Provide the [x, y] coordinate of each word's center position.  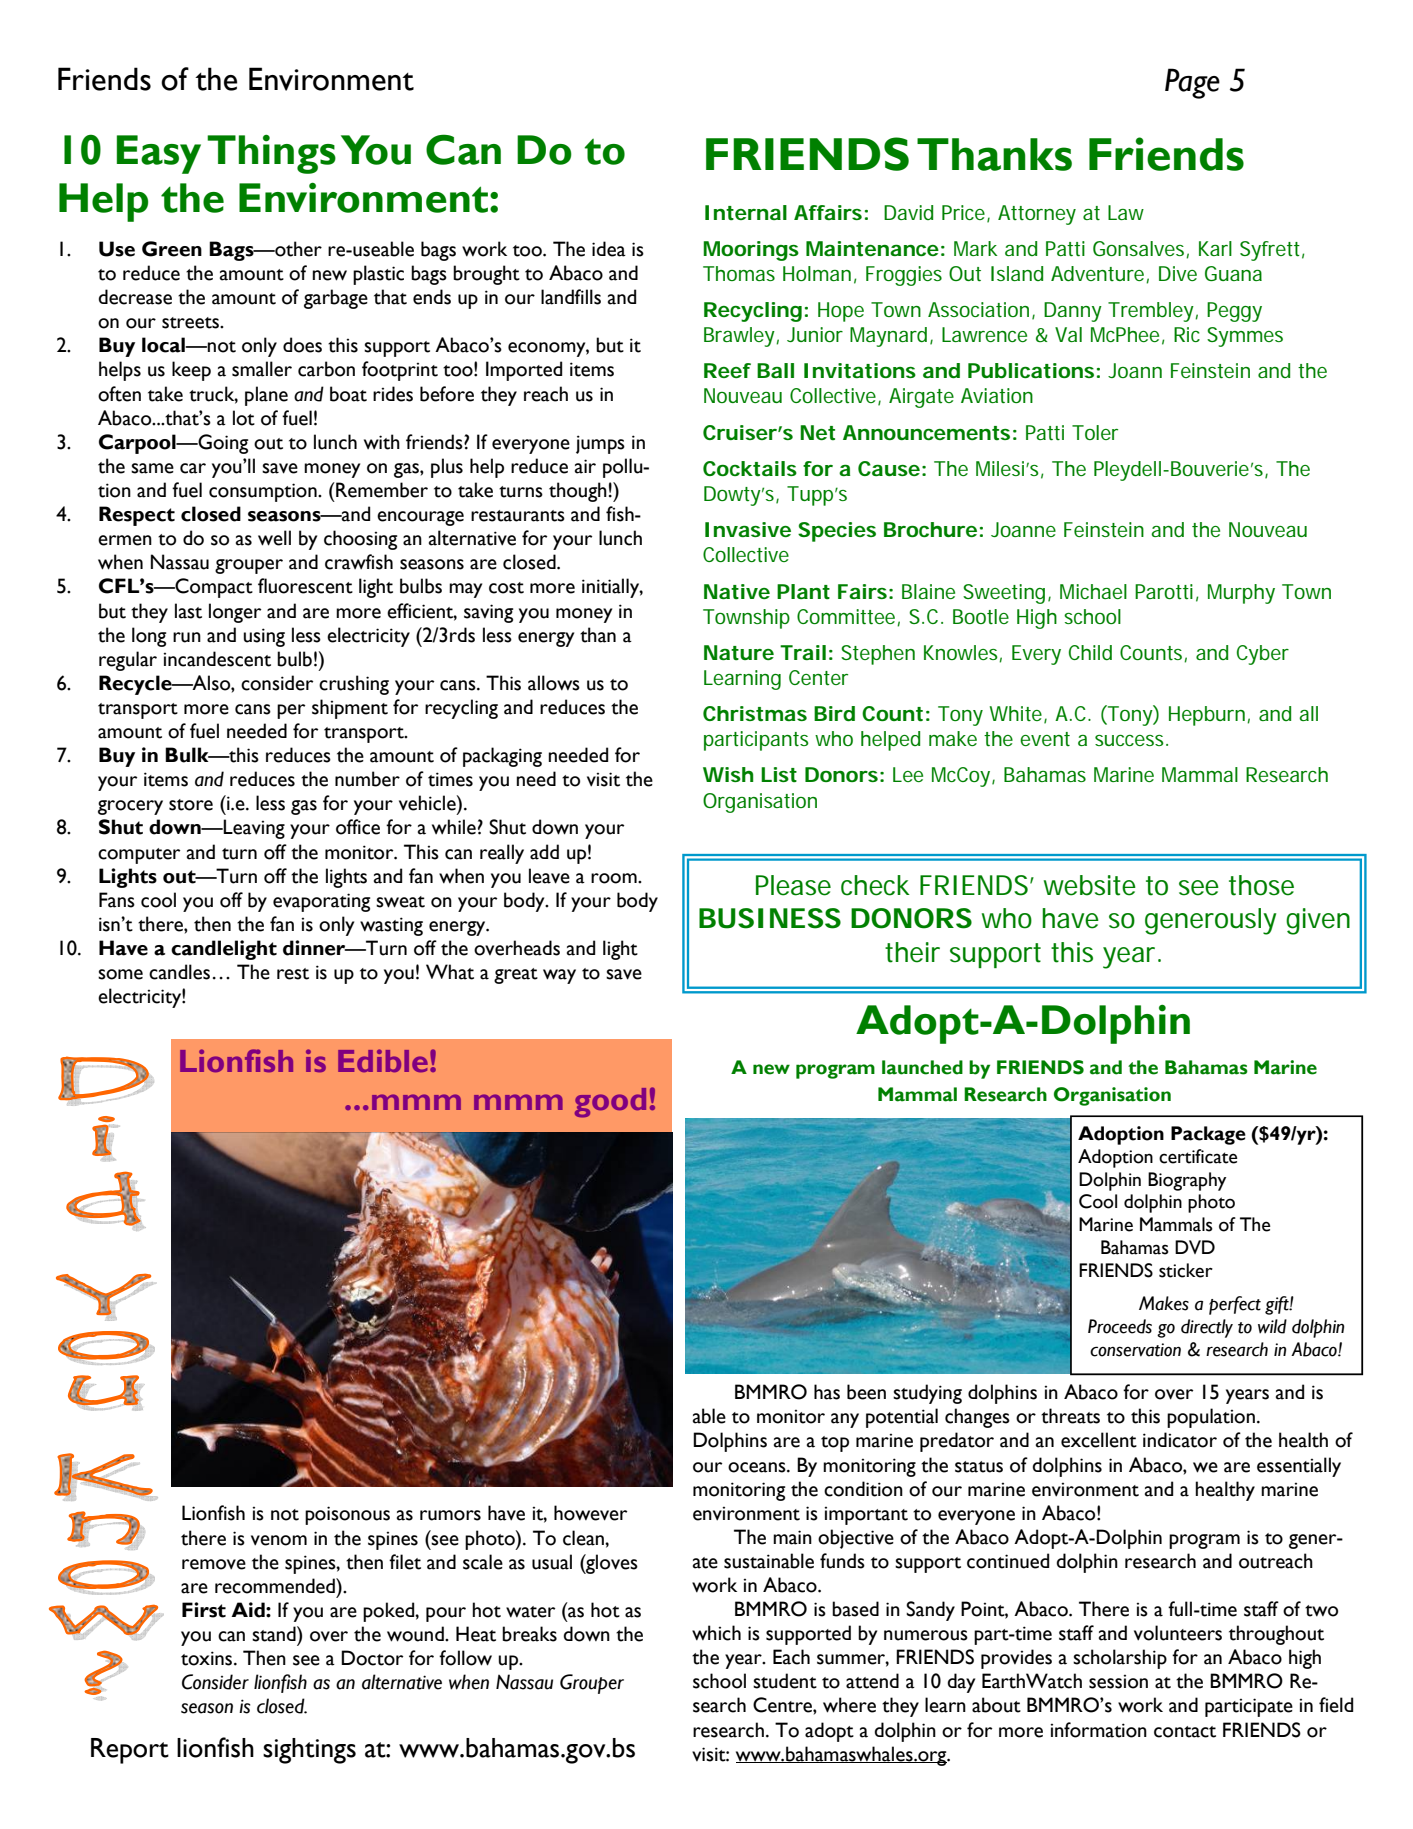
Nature [739, 653]
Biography [1187, 1181]
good [610, 1103]
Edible [383, 1060]
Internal [746, 213]
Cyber [1263, 655]
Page [1192, 83]
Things [271, 154]
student [785, 1681]
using [264, 637]
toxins [208, 1658]
